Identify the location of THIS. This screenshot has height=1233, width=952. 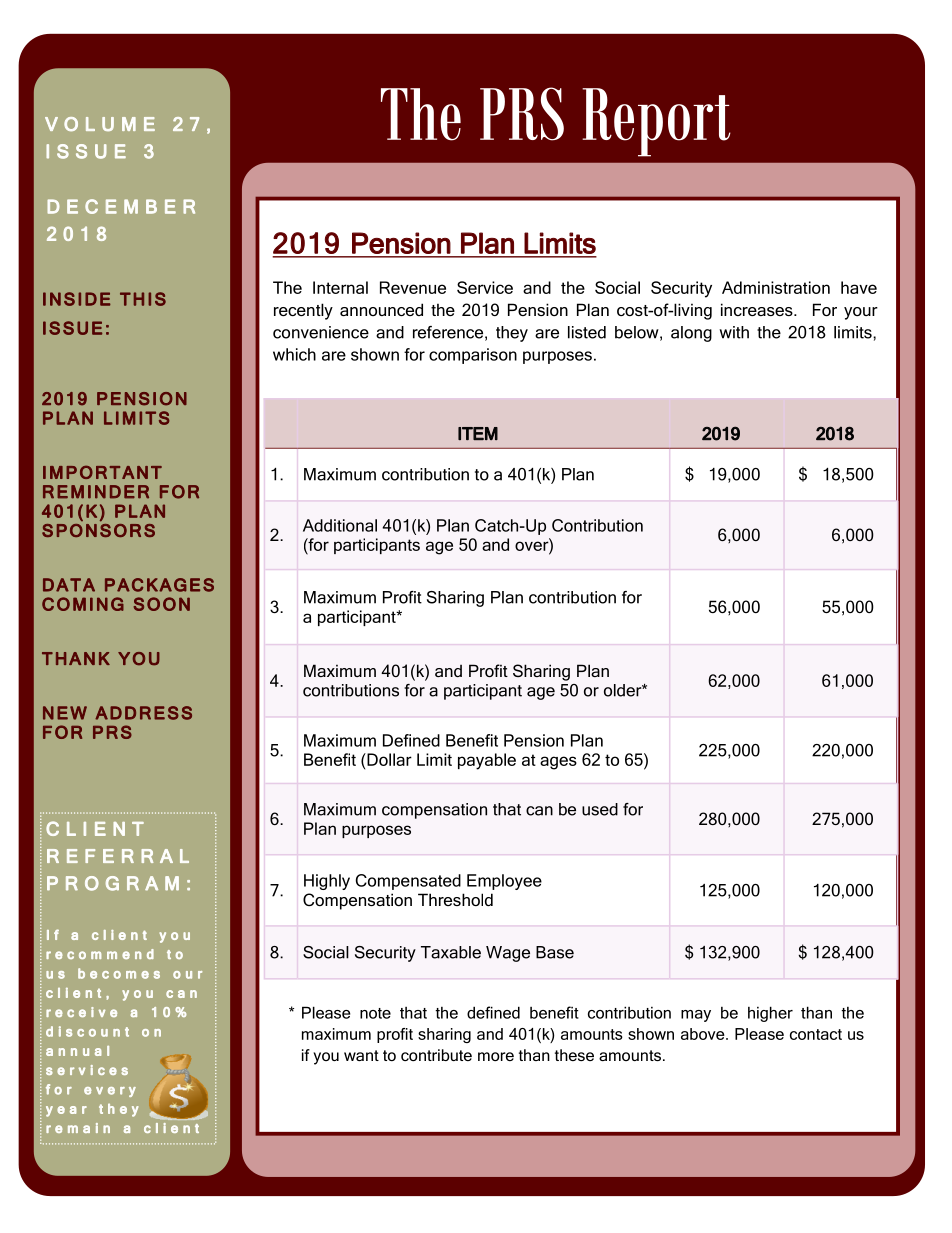
(143, 299).
